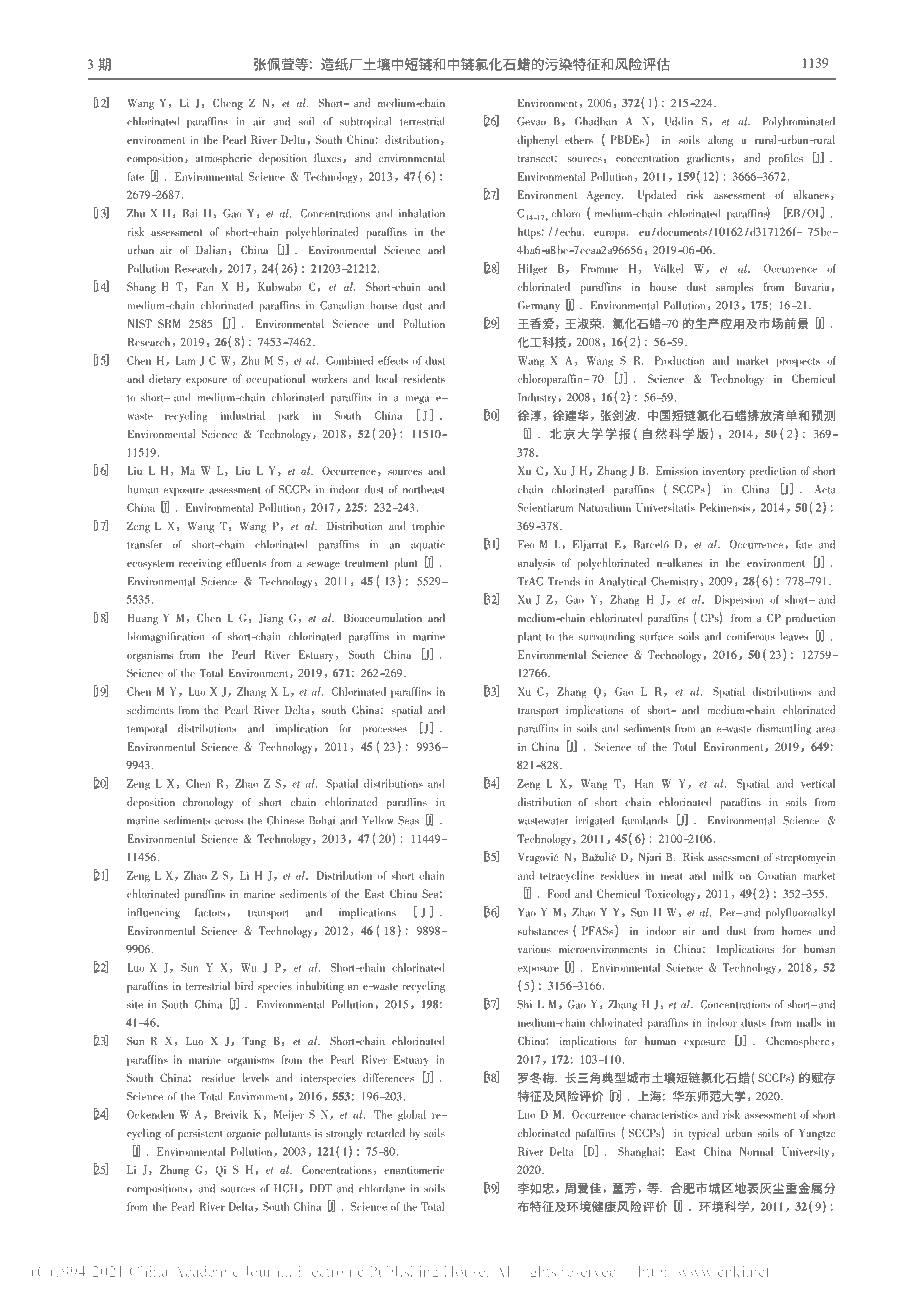 This image has width=924, height=1308. What do you see at coordinates (412, 1116) in the image?
I see `global` at bounding box center [412, 1116].
